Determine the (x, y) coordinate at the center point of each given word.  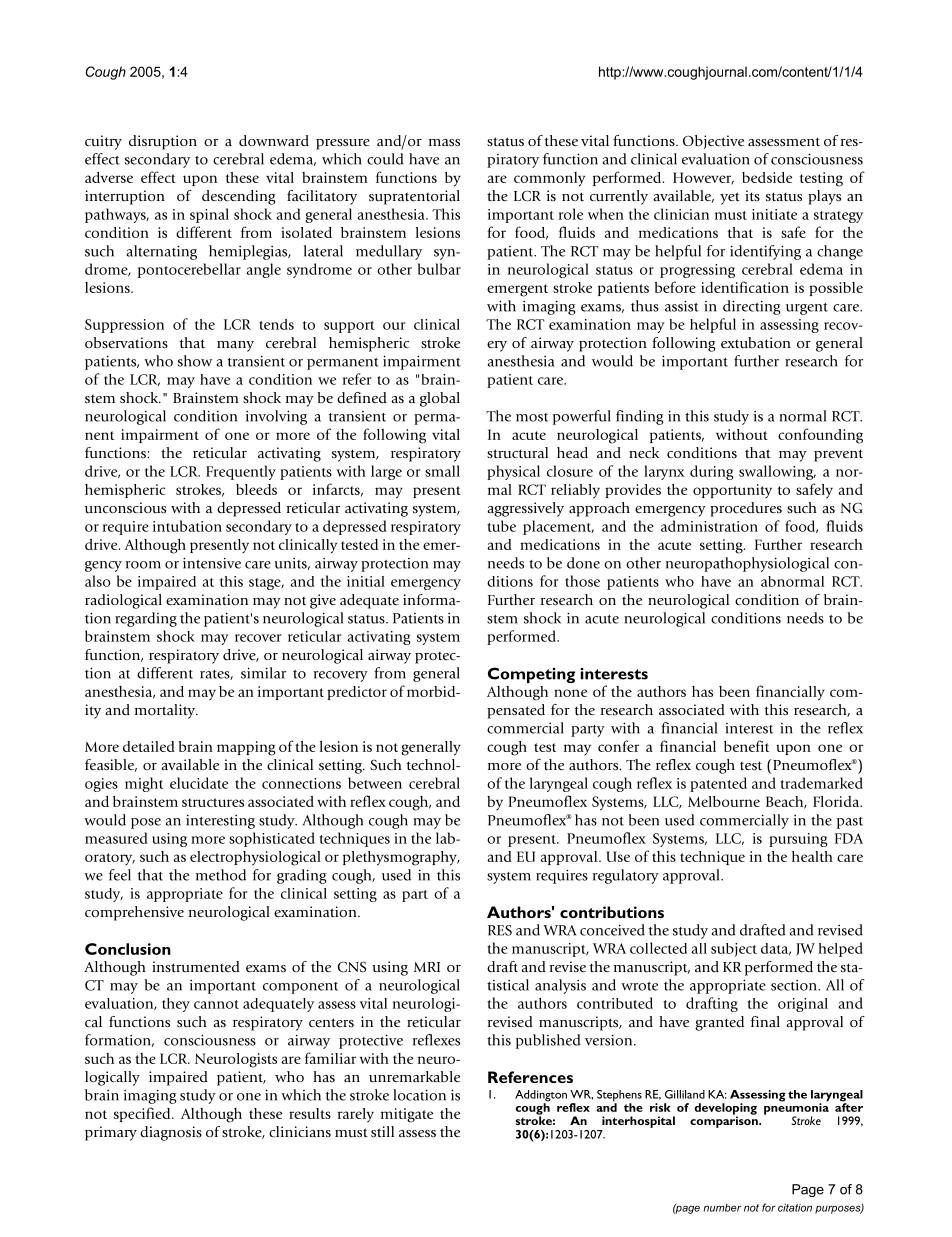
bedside (767, 177)
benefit (746, 746)
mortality (166, 711)
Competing (531, 675)
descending (239, 197)
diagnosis (171, 1133)
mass (444, 143)
